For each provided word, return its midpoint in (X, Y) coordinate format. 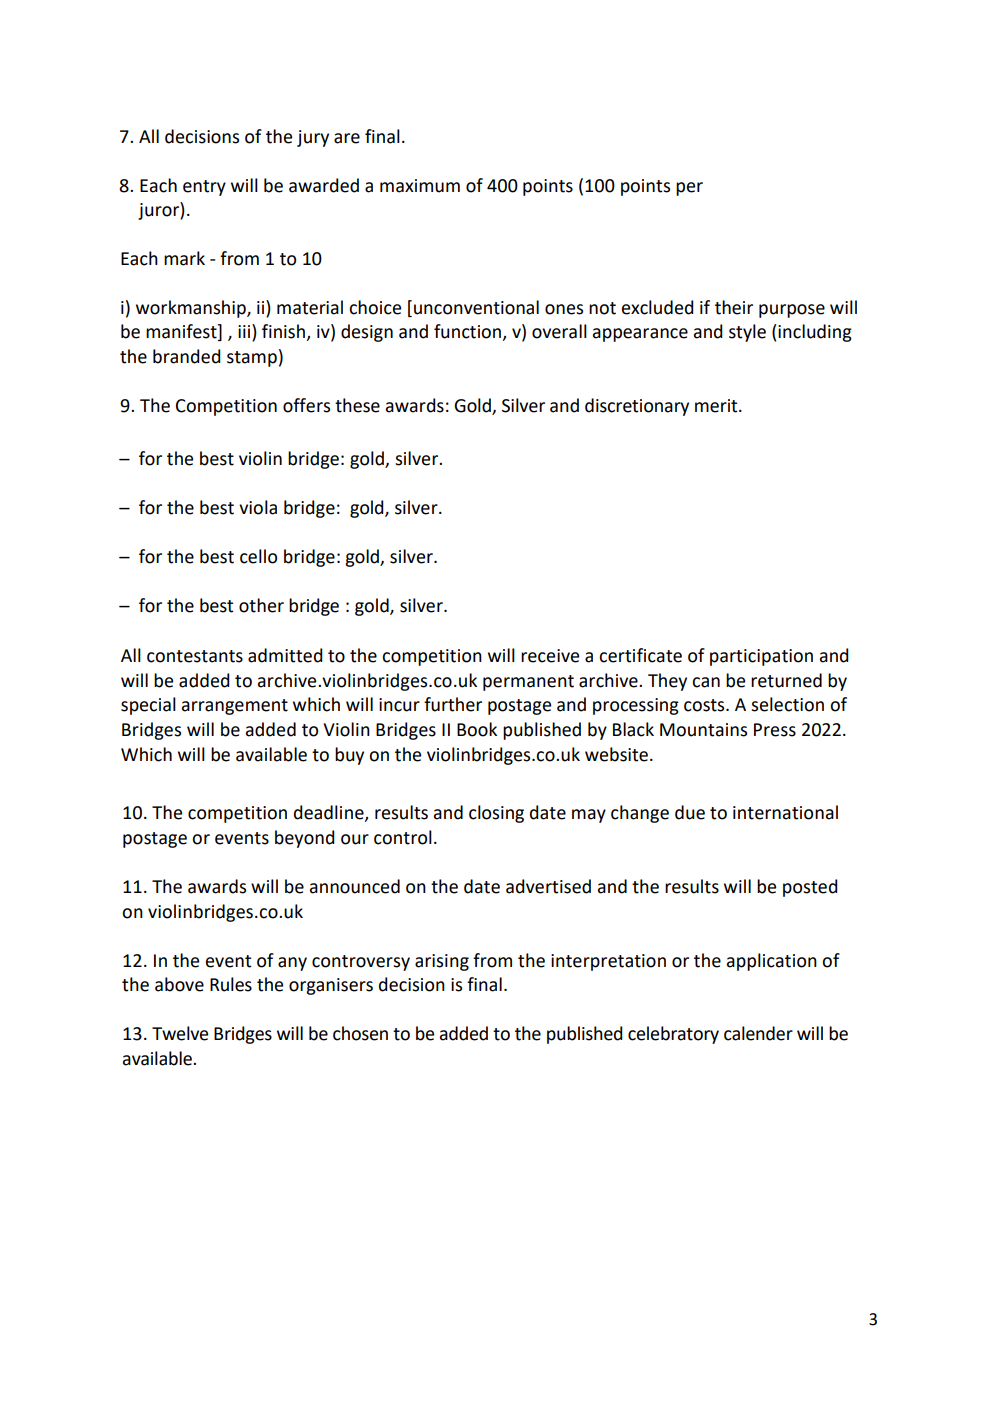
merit (717, 406)
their (734, 307)
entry (204, 188)
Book (477, 729)
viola (258, 507)
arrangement (235, 707)
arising (442, 962)
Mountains (703, 730)
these (357, 405)
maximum (420, 186)
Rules (231, 984)
